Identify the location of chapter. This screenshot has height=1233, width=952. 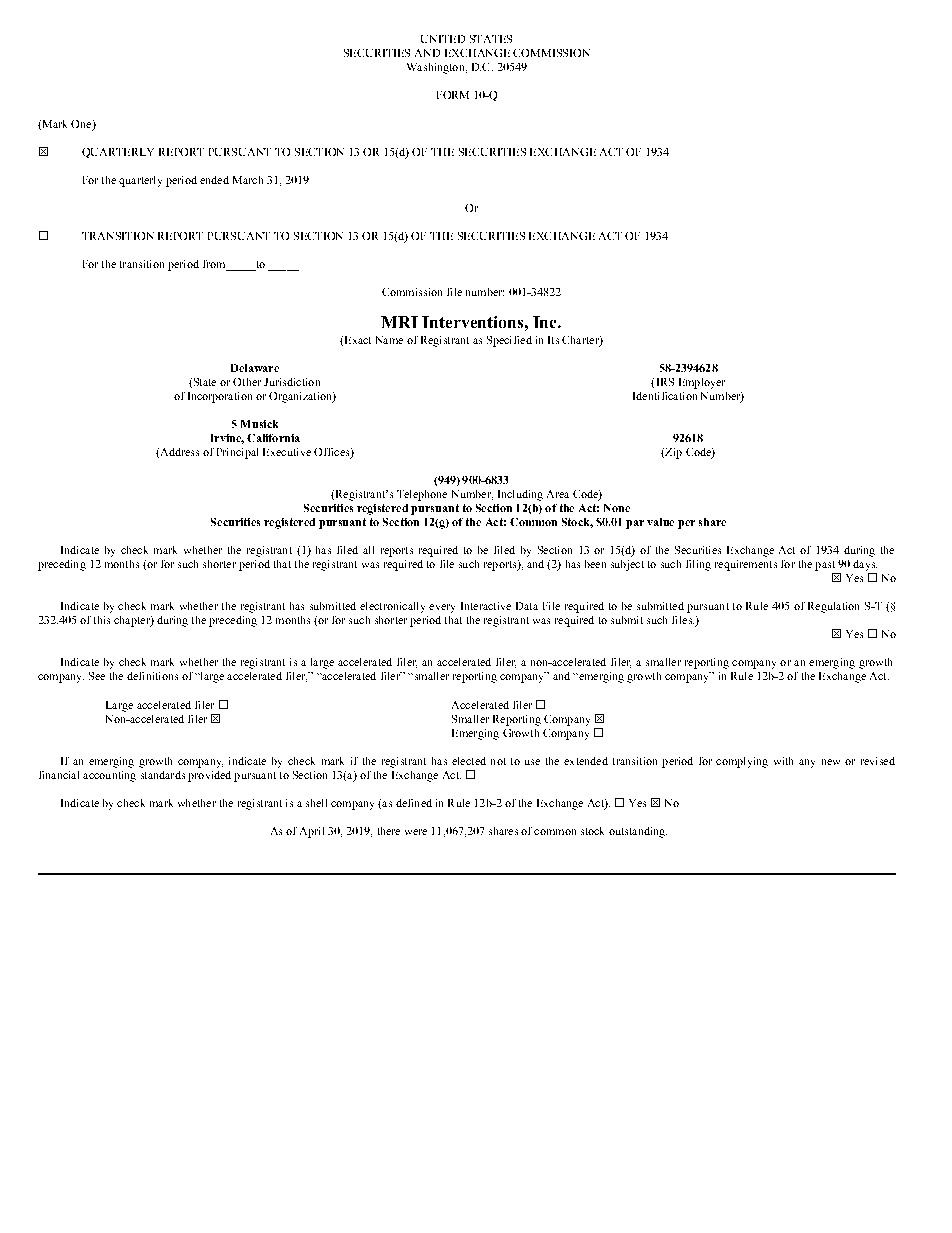
(133, 621).
